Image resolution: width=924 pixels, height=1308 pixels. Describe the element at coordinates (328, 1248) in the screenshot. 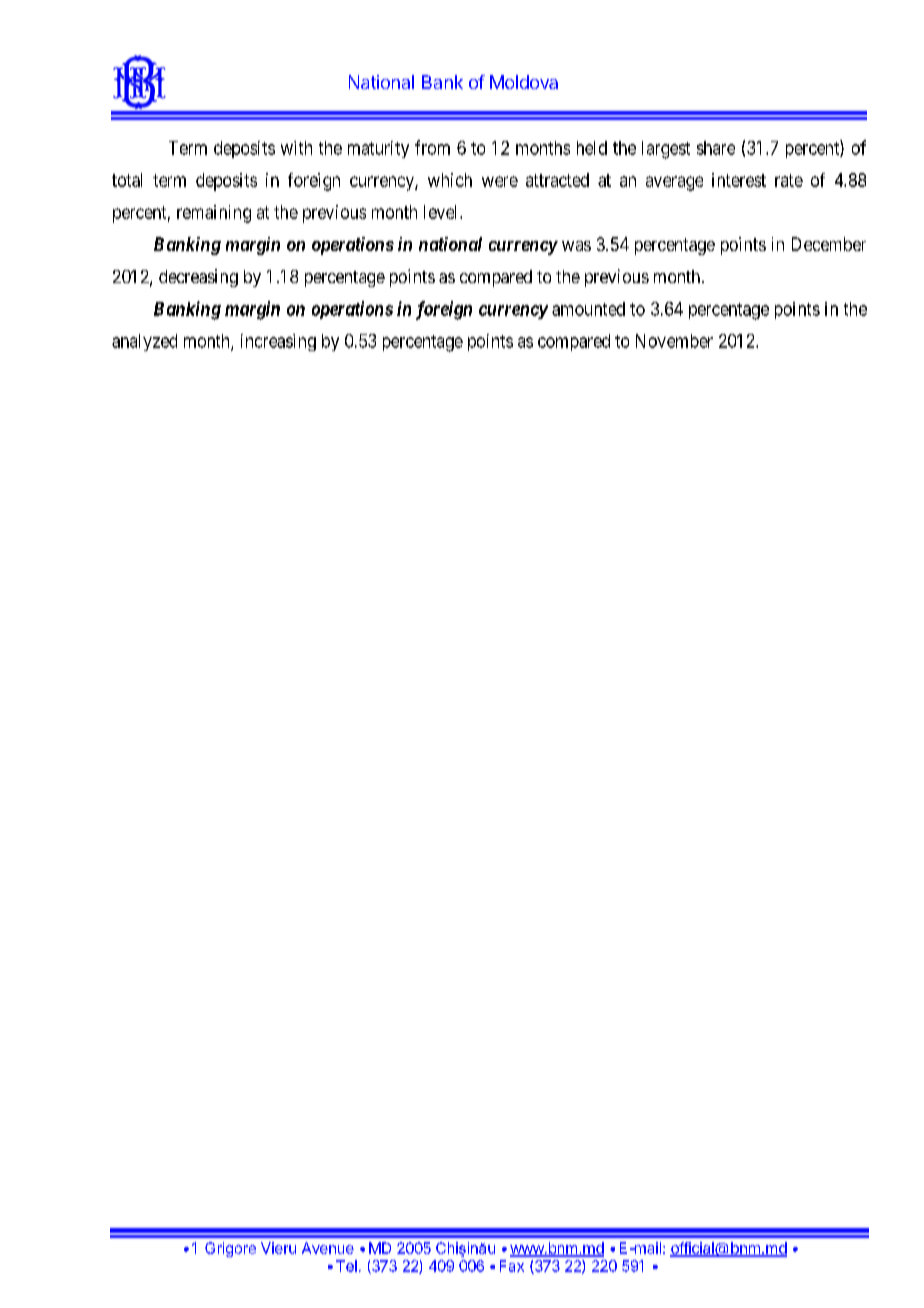

I see `Avenue` at that location.
